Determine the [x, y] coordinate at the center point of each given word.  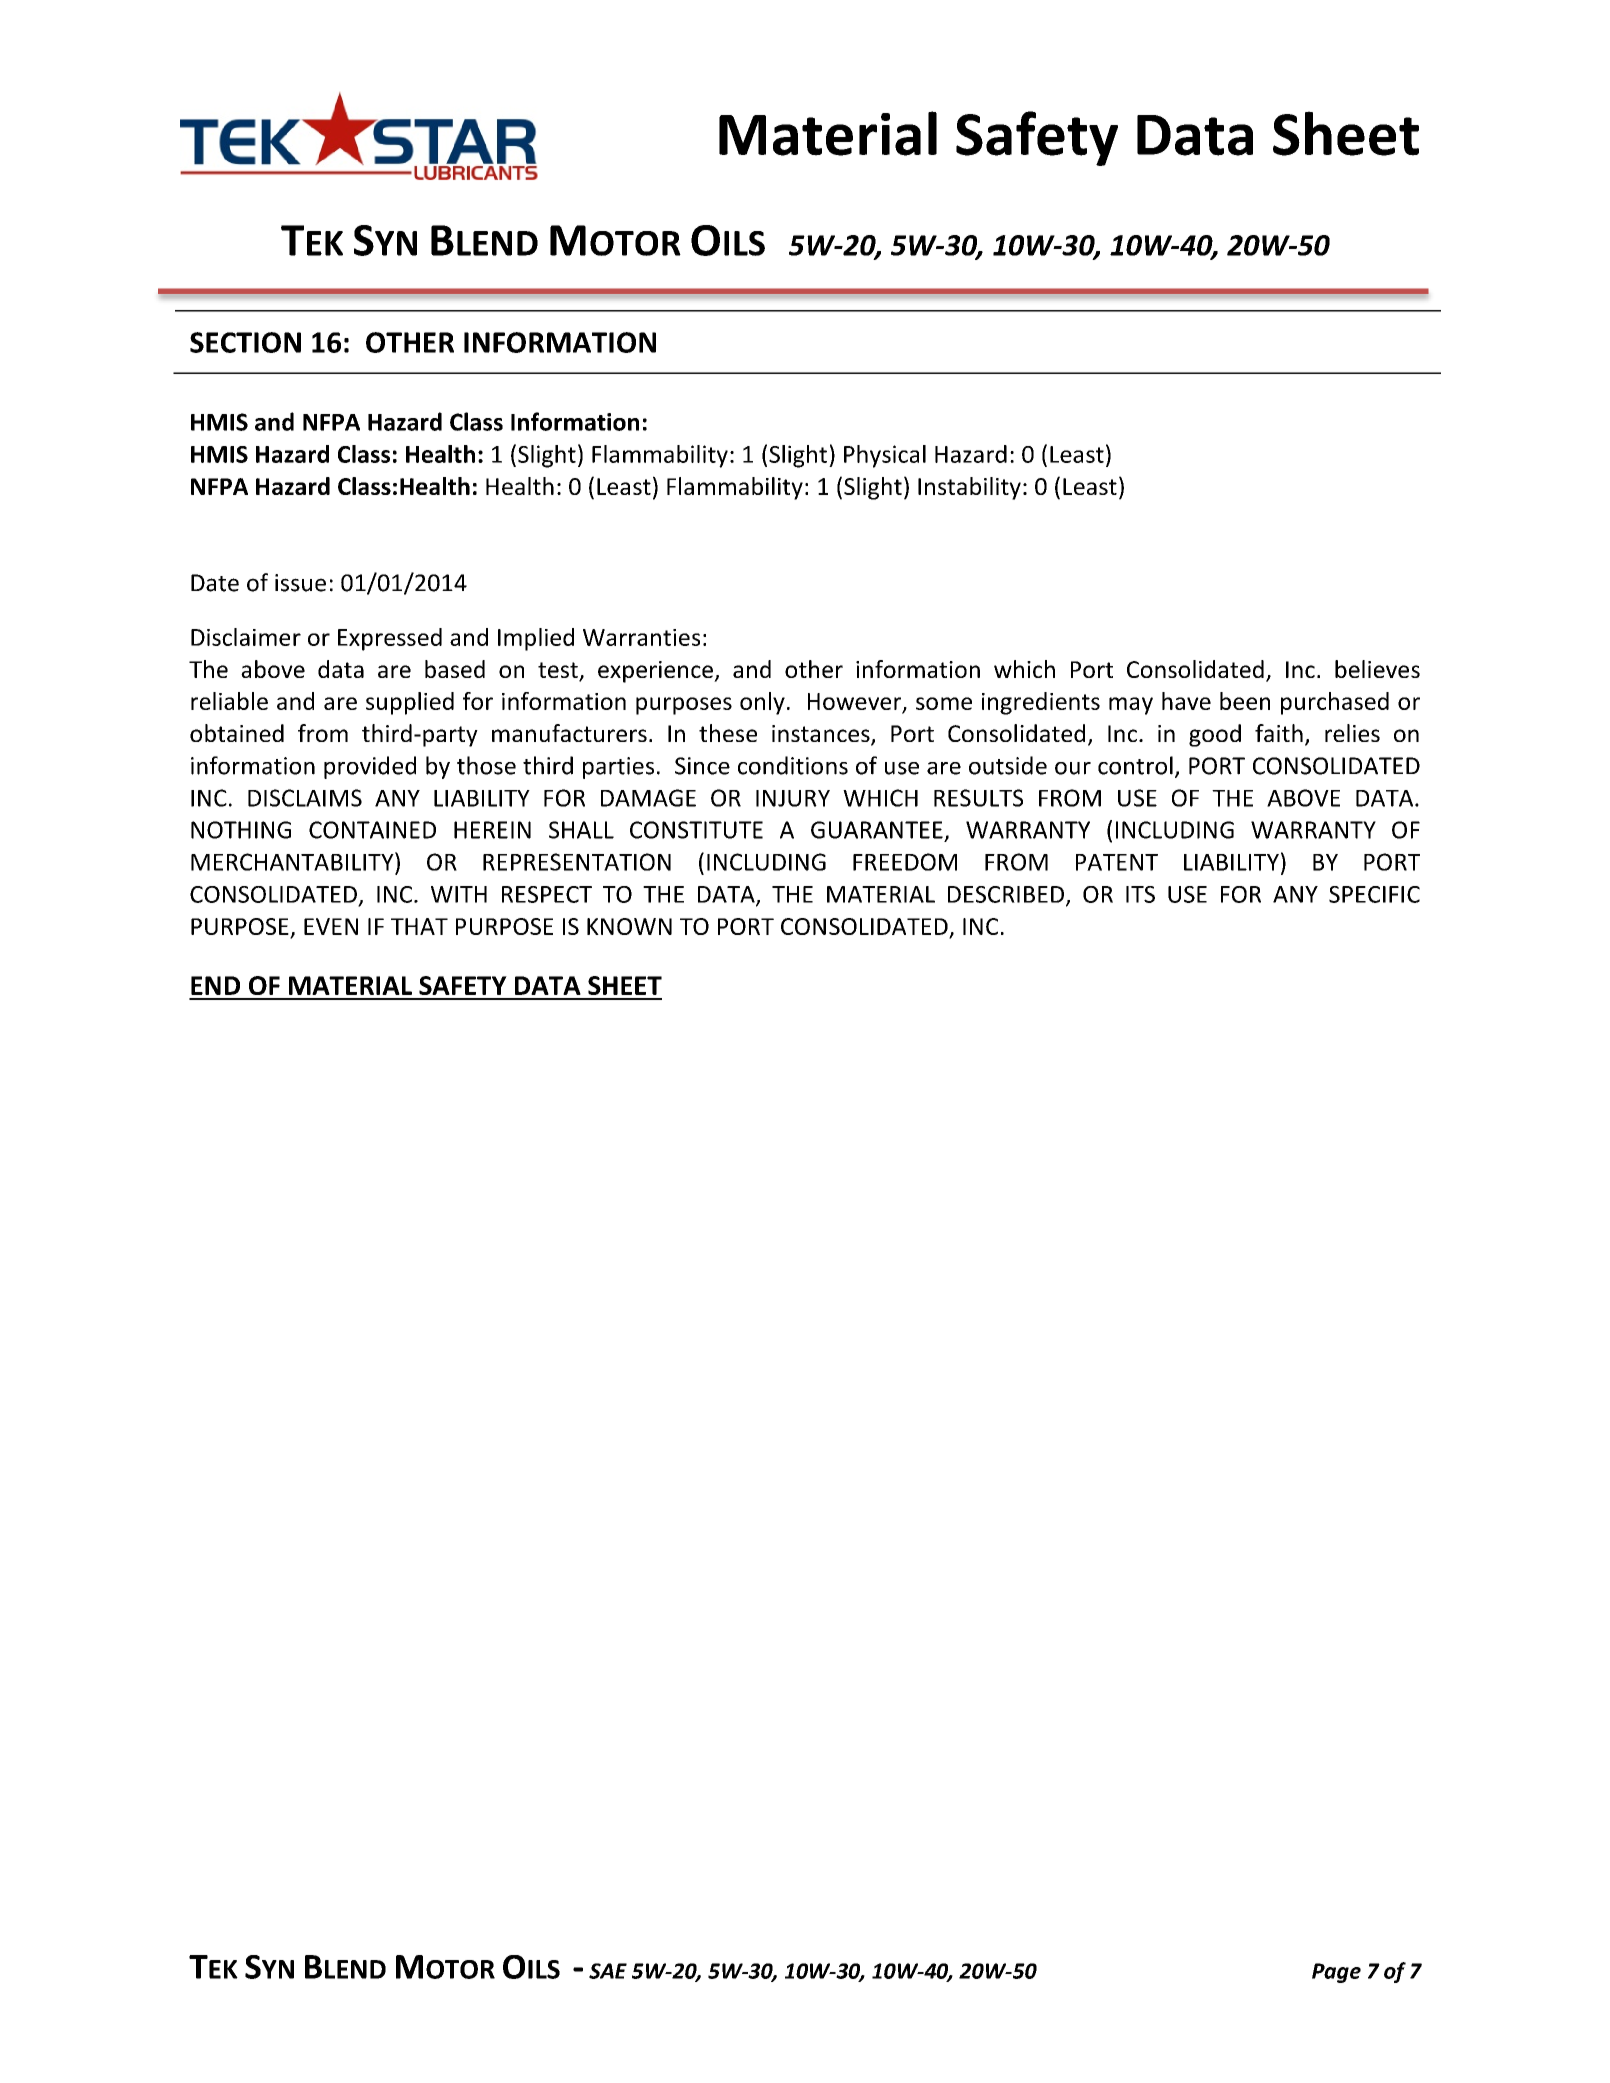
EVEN [331, 926]
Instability [969, 488]
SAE [608, 1971]
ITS [1140, 894]
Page [1336, 1973]
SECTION [245, 342]
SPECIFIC [1374, 894]
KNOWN [629, 926]
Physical [885, 456]
